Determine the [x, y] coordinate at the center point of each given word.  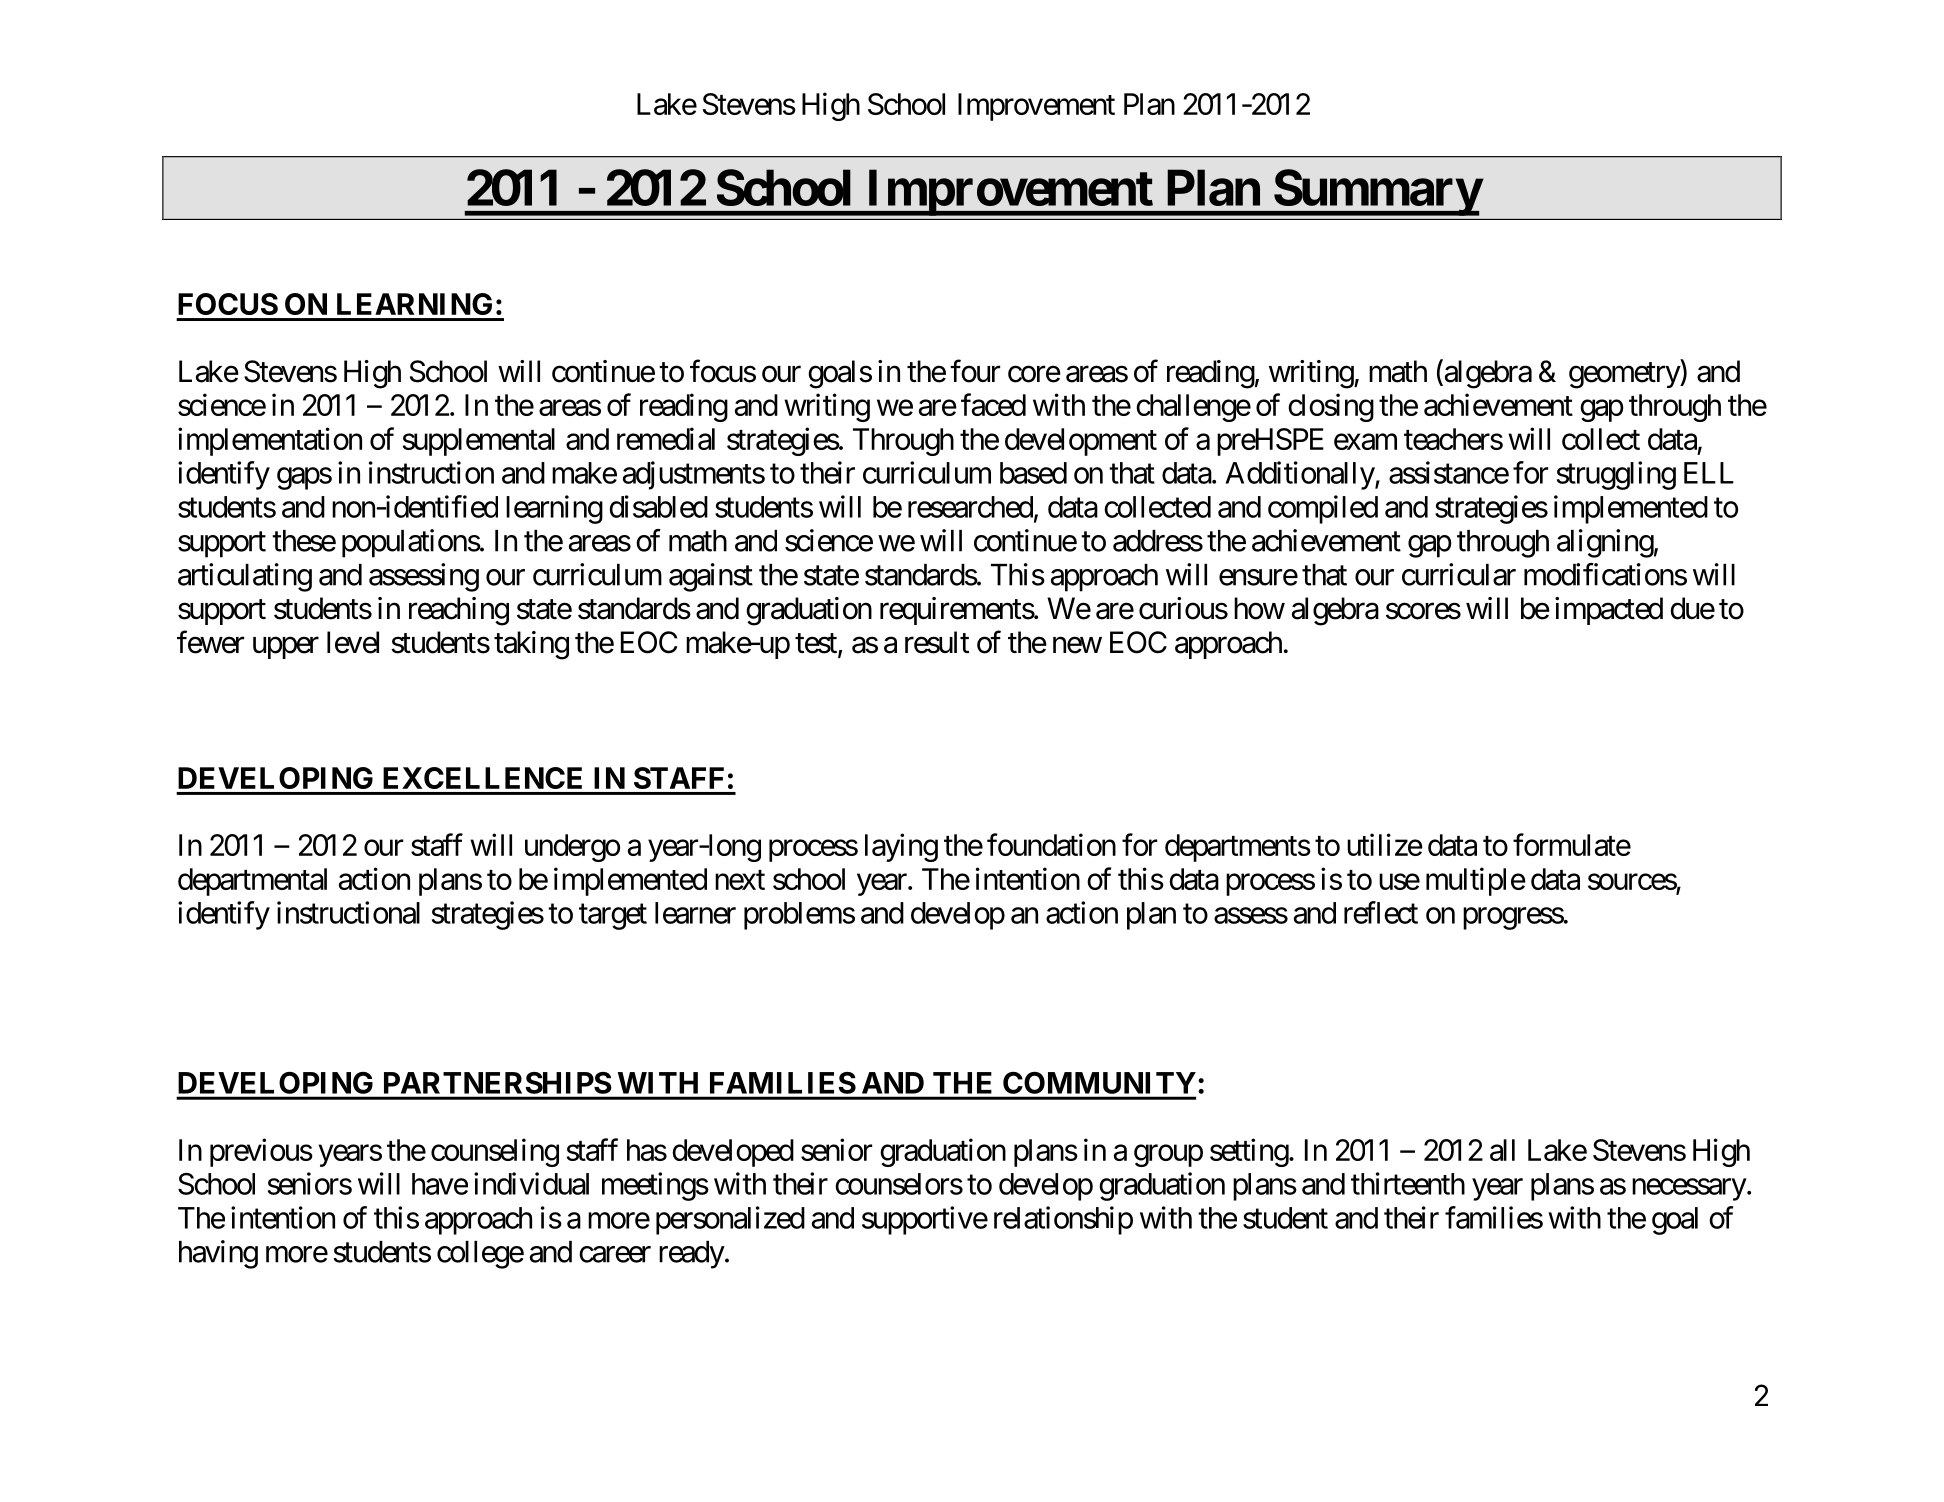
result [937, 642]
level [353, 642]
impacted [1609, 611]
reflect [1381, 912]
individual [531, 1183]
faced [993, 404]
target [613, 917]
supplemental [478, 442]
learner [695, 913]
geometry [1625, 375]
